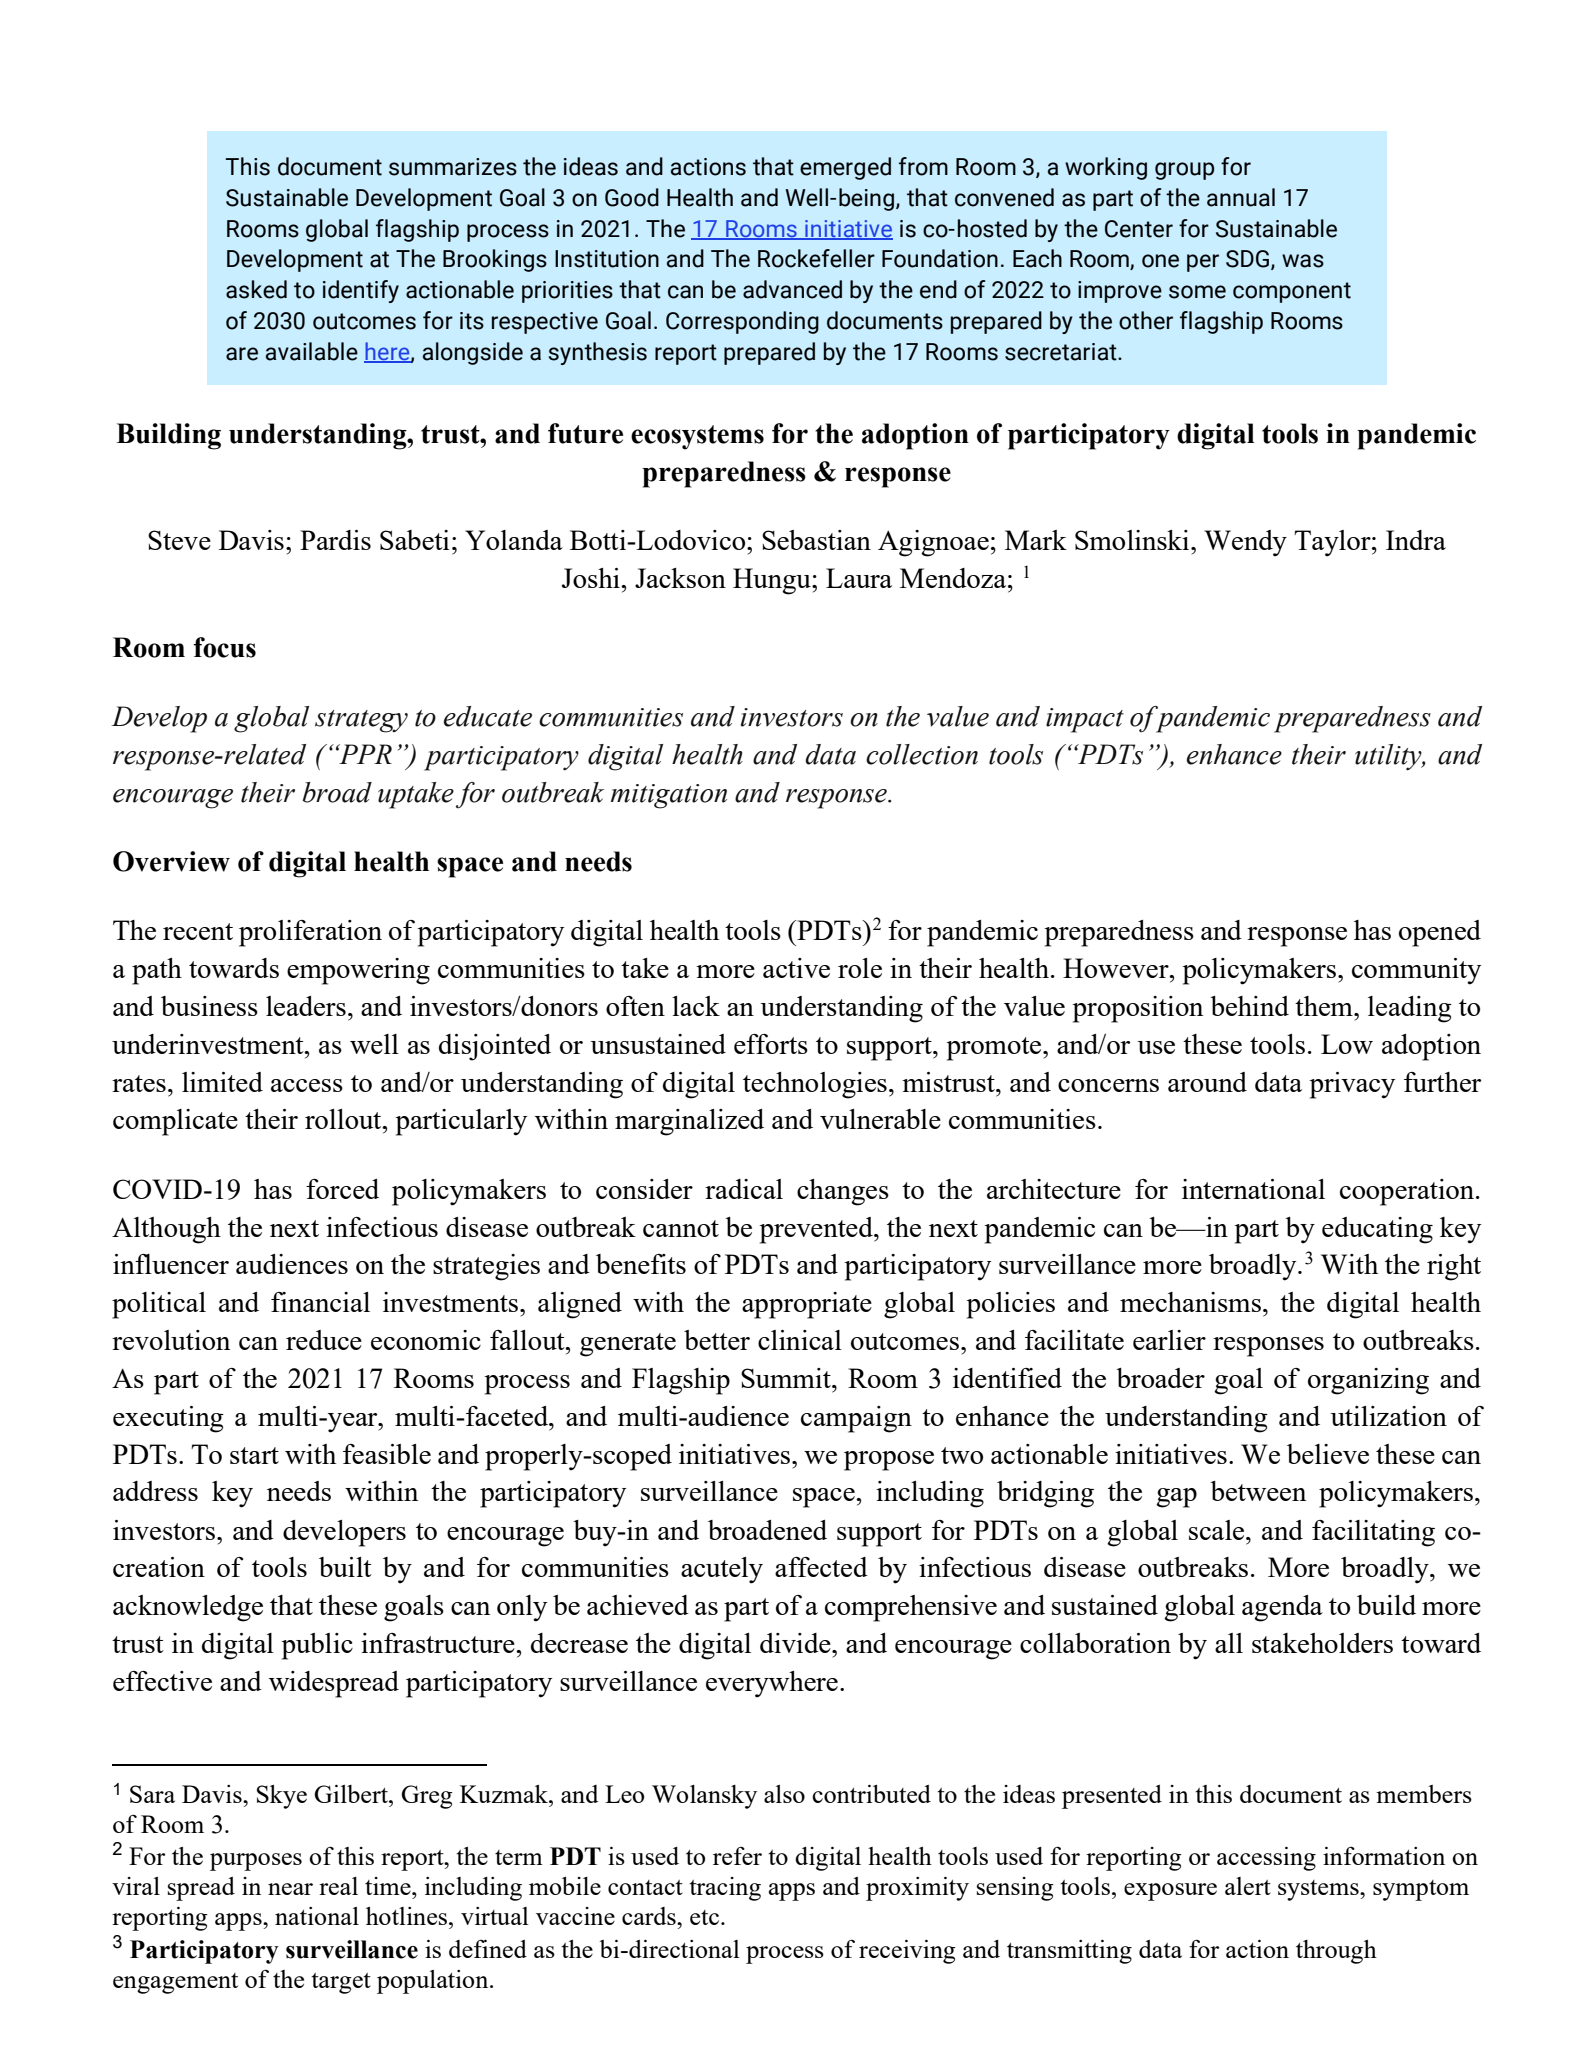  Describe the element at coordinates (1303, 261) in the page. I see `was` at that location.
